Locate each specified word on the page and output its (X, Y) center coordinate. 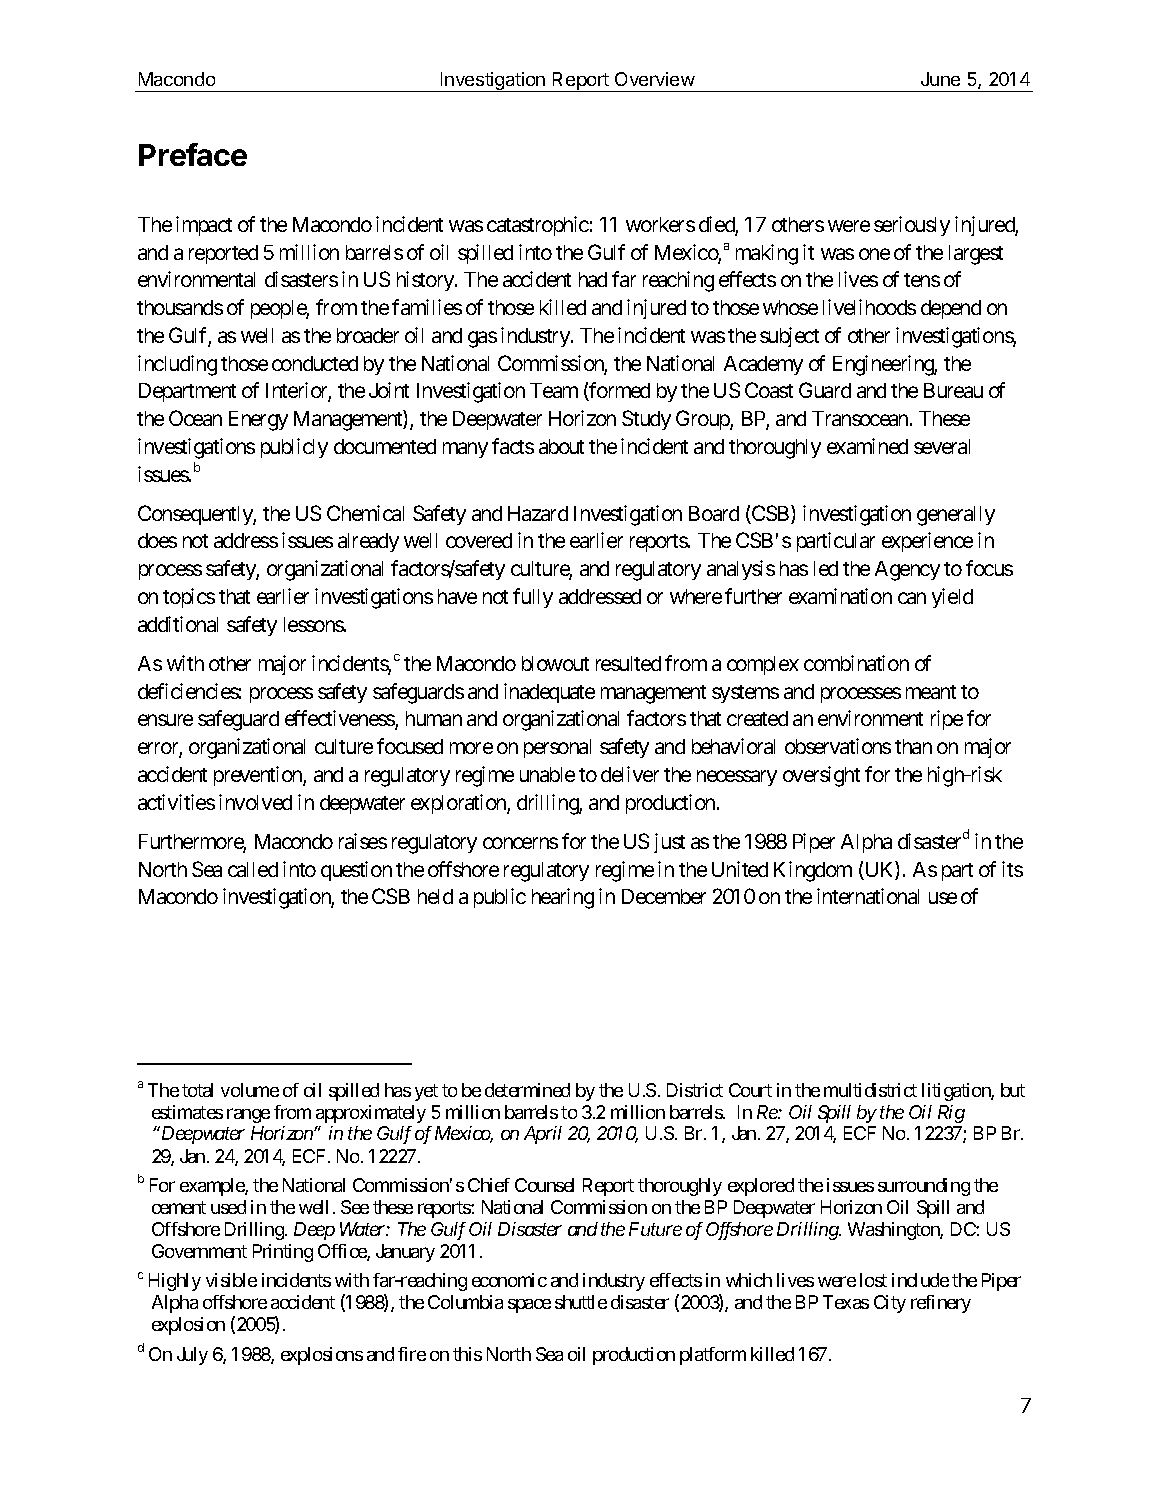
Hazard (538, 513)
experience (927, 542)
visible (231, 1280)
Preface (193, 154)
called (253, 869)
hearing (563, 898)
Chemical (365, 513)
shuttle (581, 1302)
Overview (655, 79)
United (740, 869)
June (940, 79)
